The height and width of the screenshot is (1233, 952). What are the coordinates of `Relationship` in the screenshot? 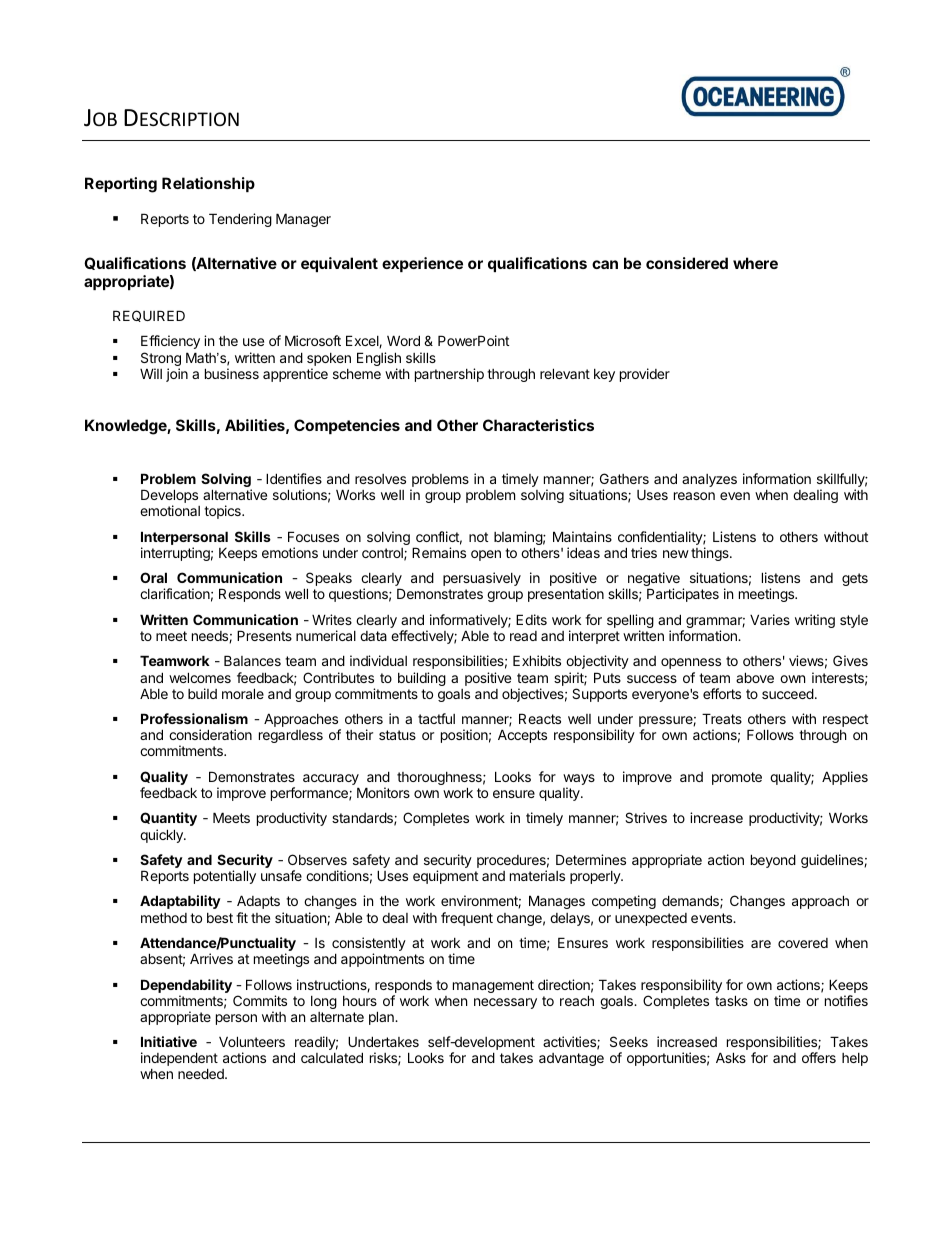 It's located at (208, 184).
